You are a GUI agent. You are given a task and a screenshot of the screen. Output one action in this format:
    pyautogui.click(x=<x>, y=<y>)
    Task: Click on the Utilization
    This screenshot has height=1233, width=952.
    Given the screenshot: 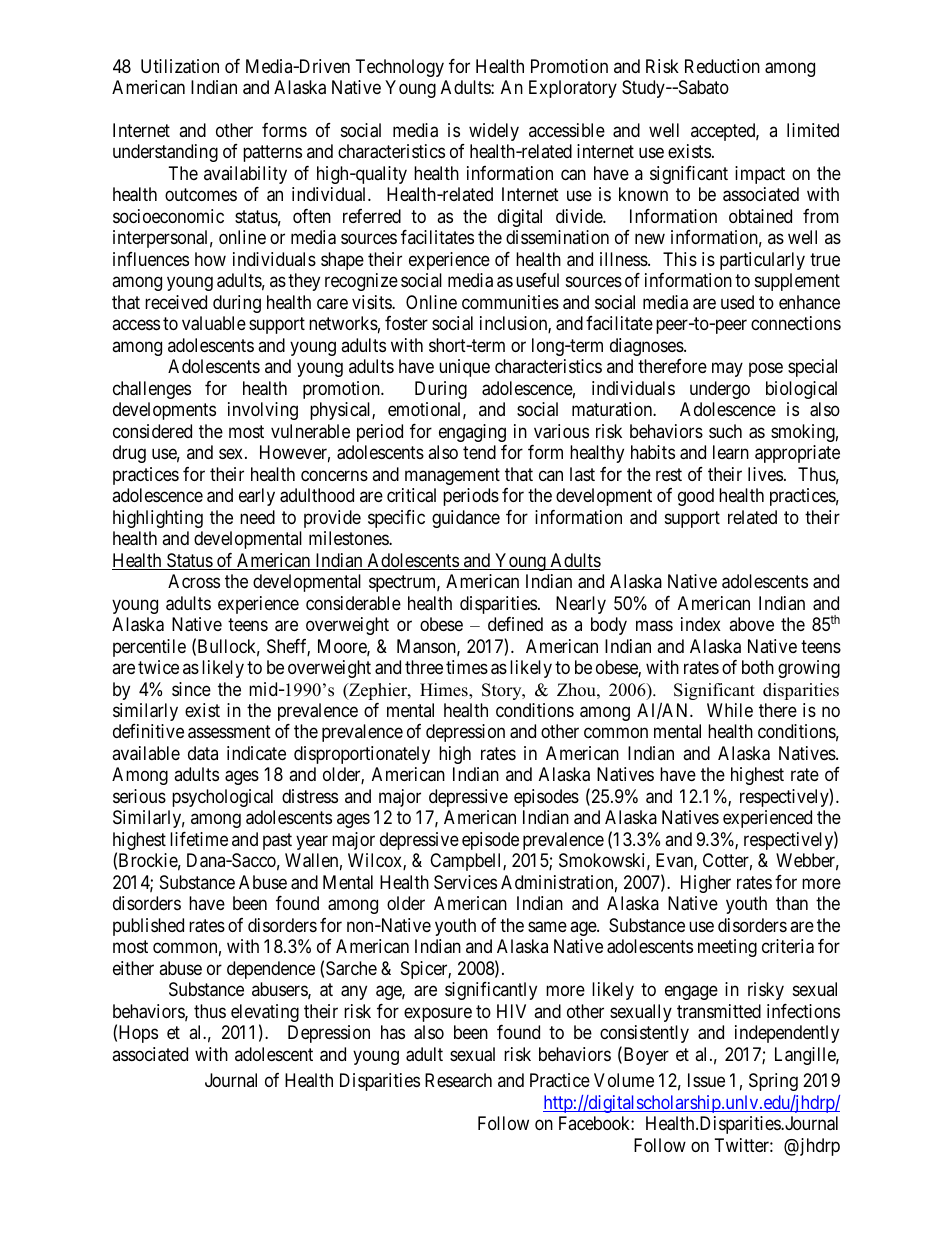 What is the action you would take?
    pyautogui.click(x=180, y=66)
